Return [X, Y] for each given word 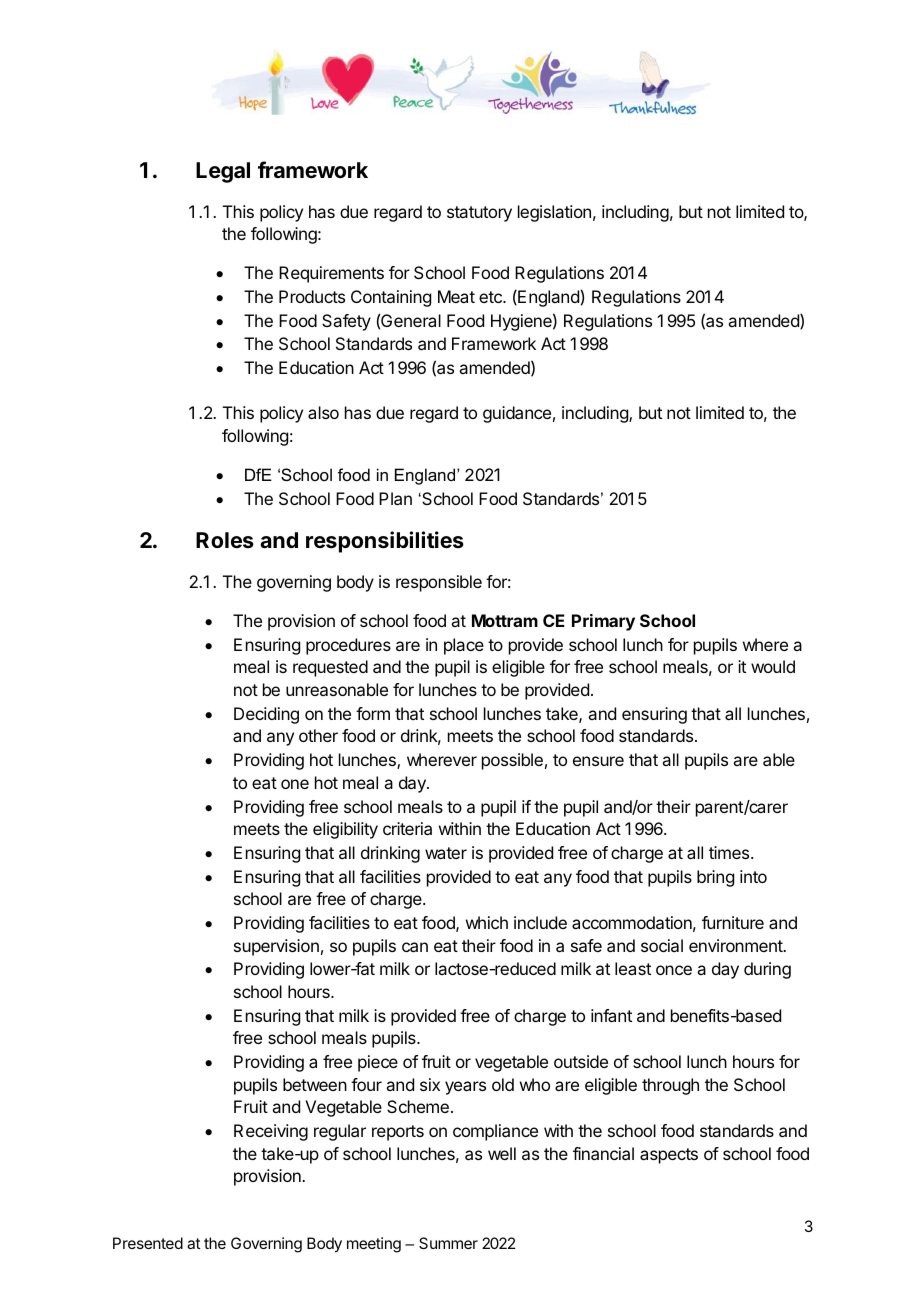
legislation [554, 213]
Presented [148, 1243]
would [773, 666]
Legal [223, 172]
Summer [448, 1243]
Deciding [266, 715]
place [464, 646]
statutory [479, 214]
